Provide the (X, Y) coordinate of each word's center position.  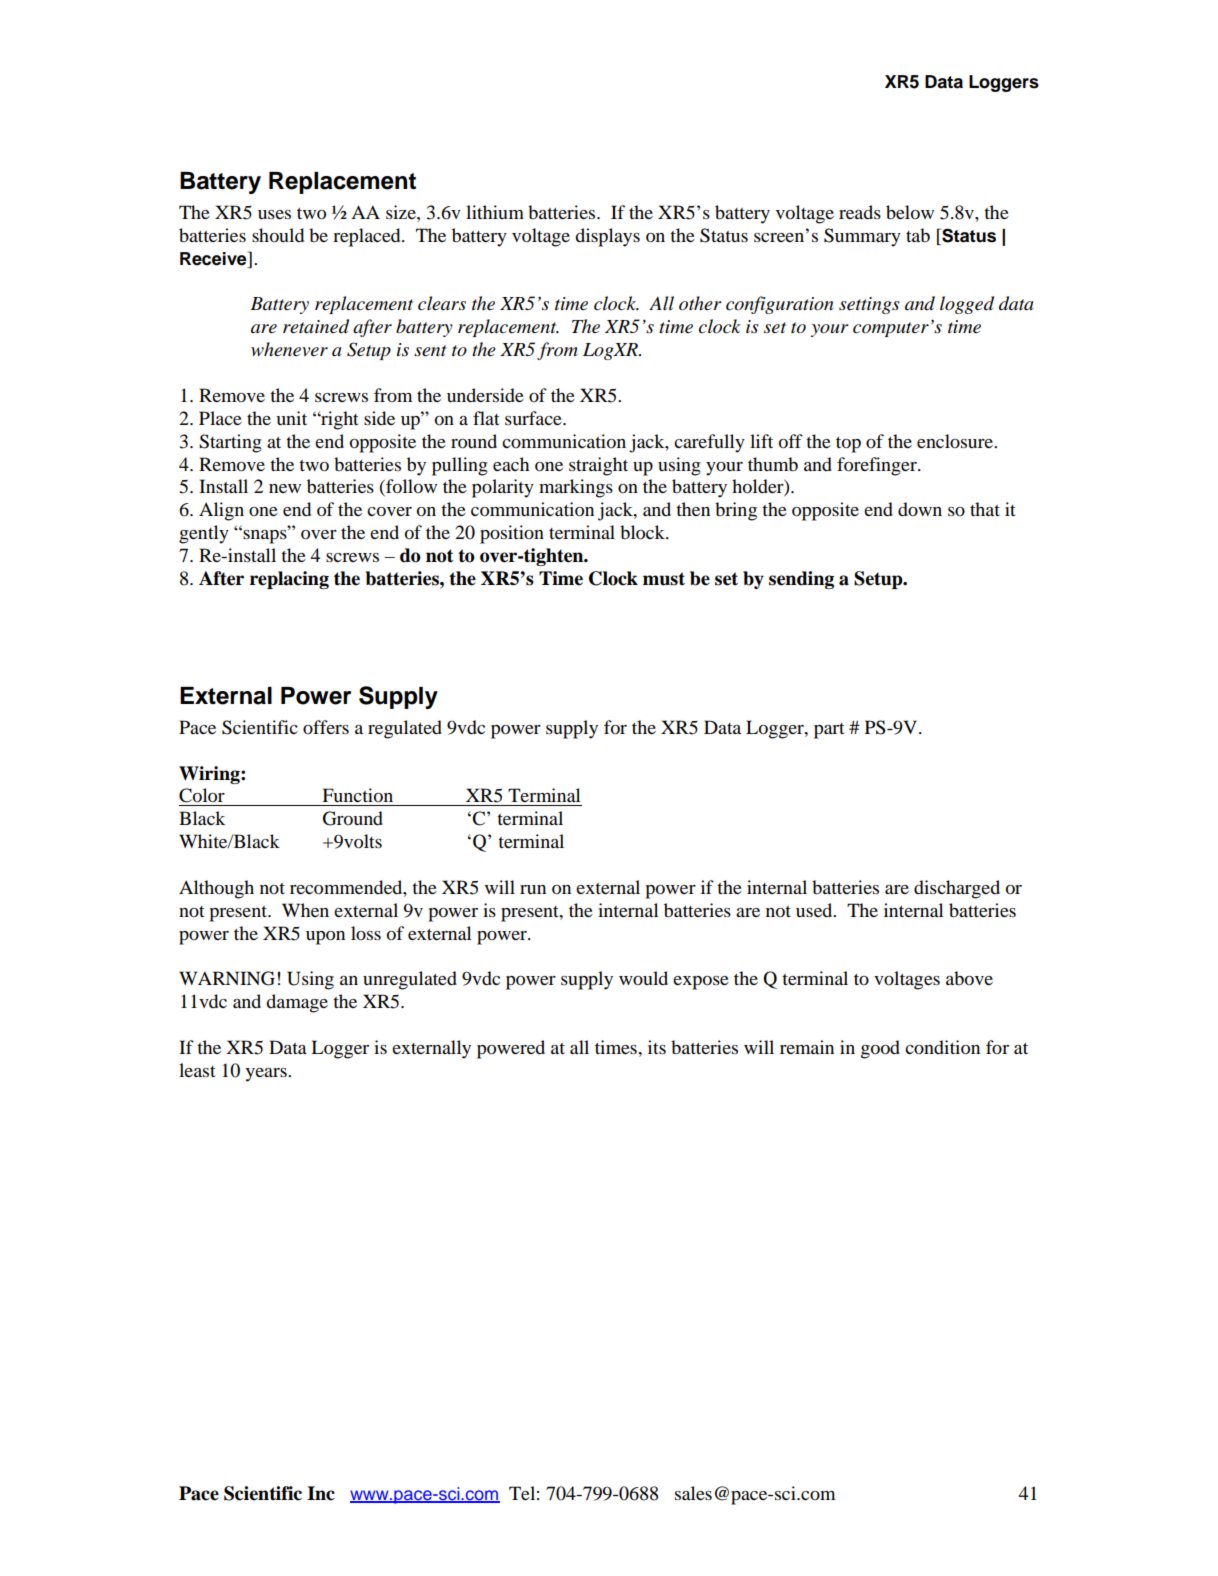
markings (576, 488)
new (285, 488)
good (880, 1049)
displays (607, 237)
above (969, 978)
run (533, 889)
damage (297, 1003)
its (657, 1047)
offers (326, 727)
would (643, 978)
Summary (862, 237)
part (829, 731)
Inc (321, 1493)
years (267, 1075)
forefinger (878, 466)
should (278, 235)
